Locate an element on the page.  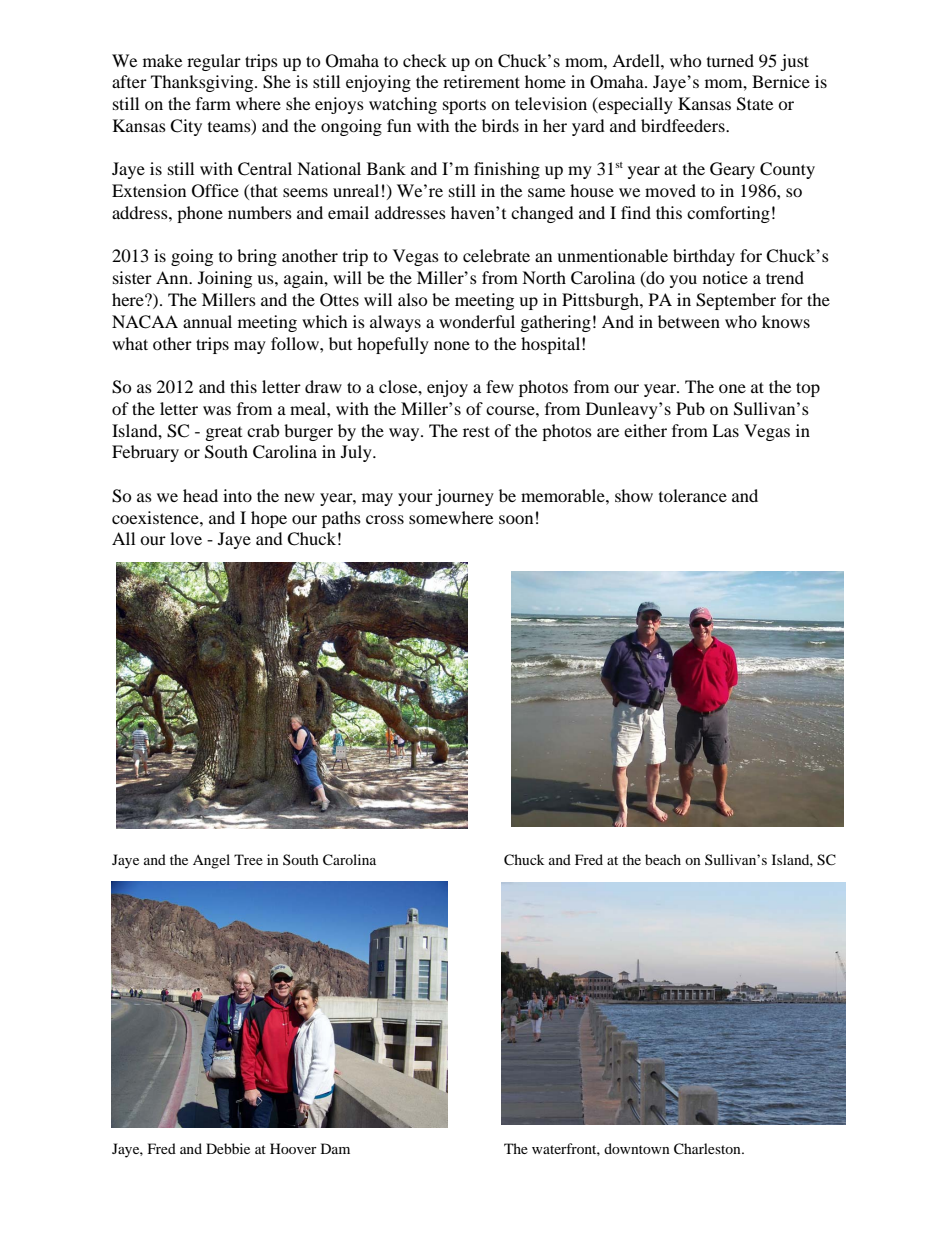
tolerance is located at coordinates (693, 495).
